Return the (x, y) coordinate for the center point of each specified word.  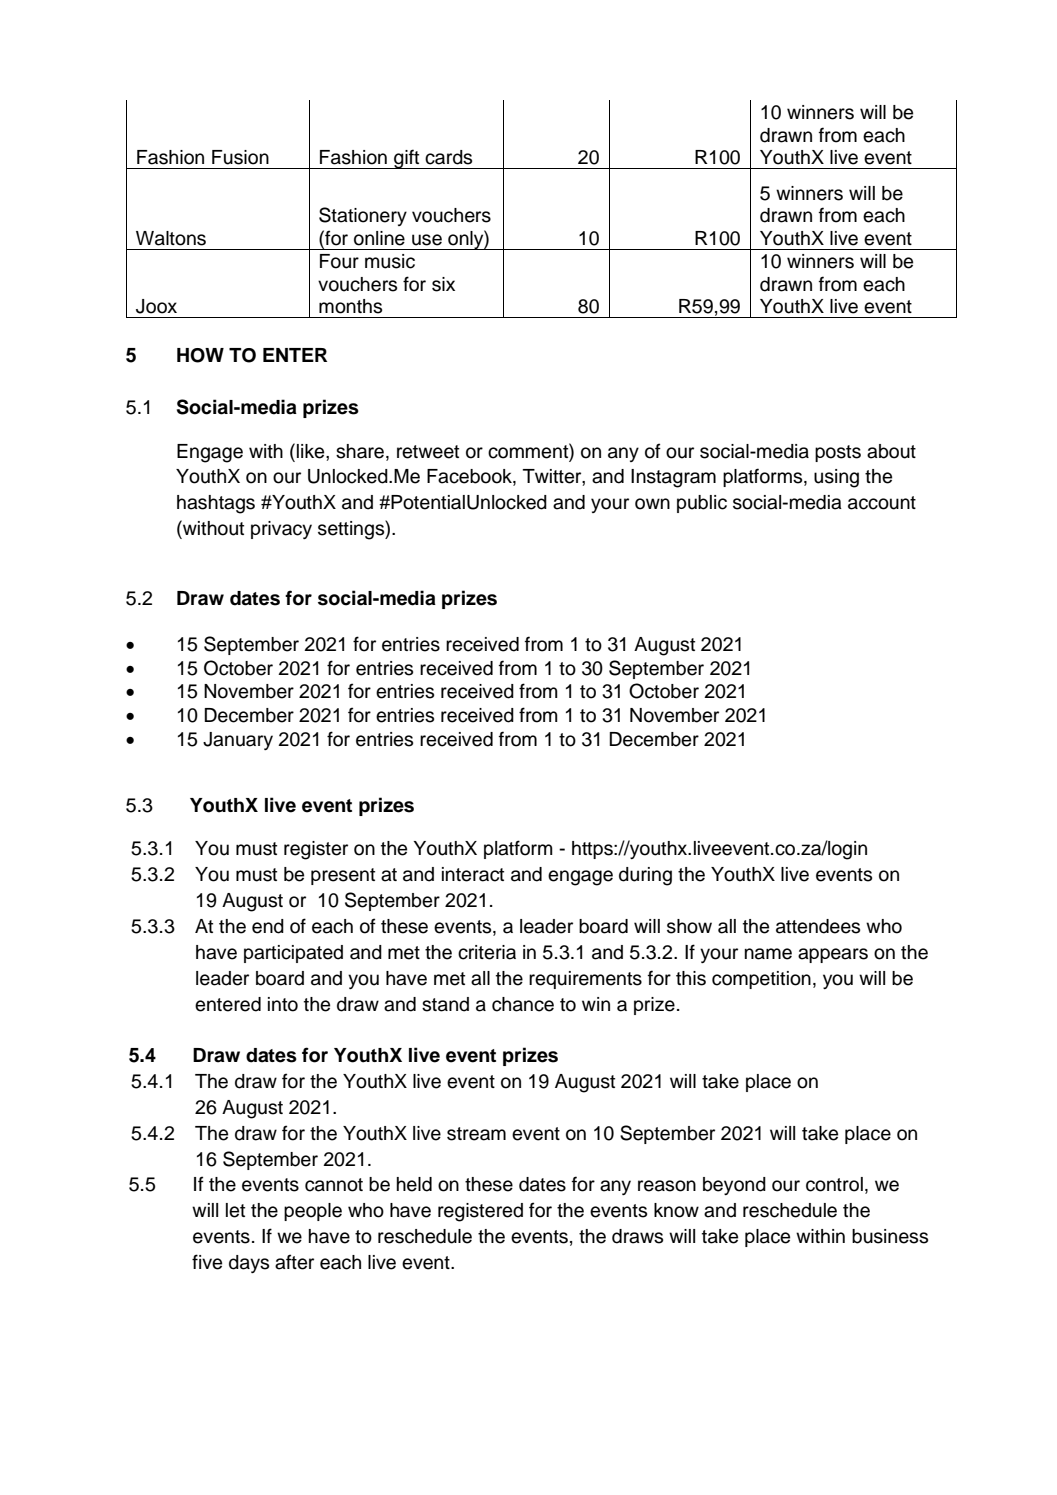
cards (448, 157)
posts (838, 453)
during (645, 876)
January (238, 741)
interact (473, 874)
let (235, 1210)
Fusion (240, 157)
